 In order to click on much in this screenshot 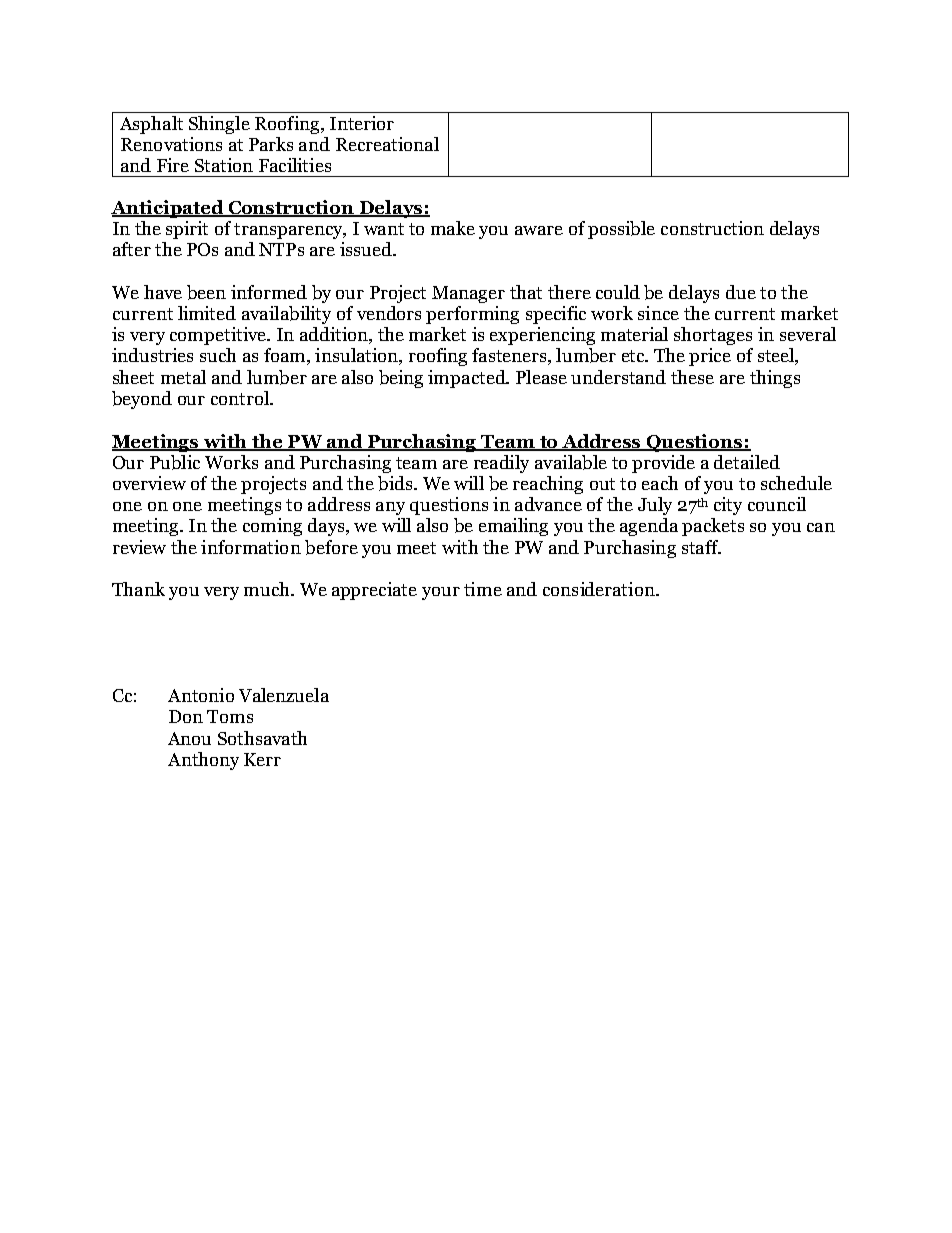, I will do `click(268, 589)`.
